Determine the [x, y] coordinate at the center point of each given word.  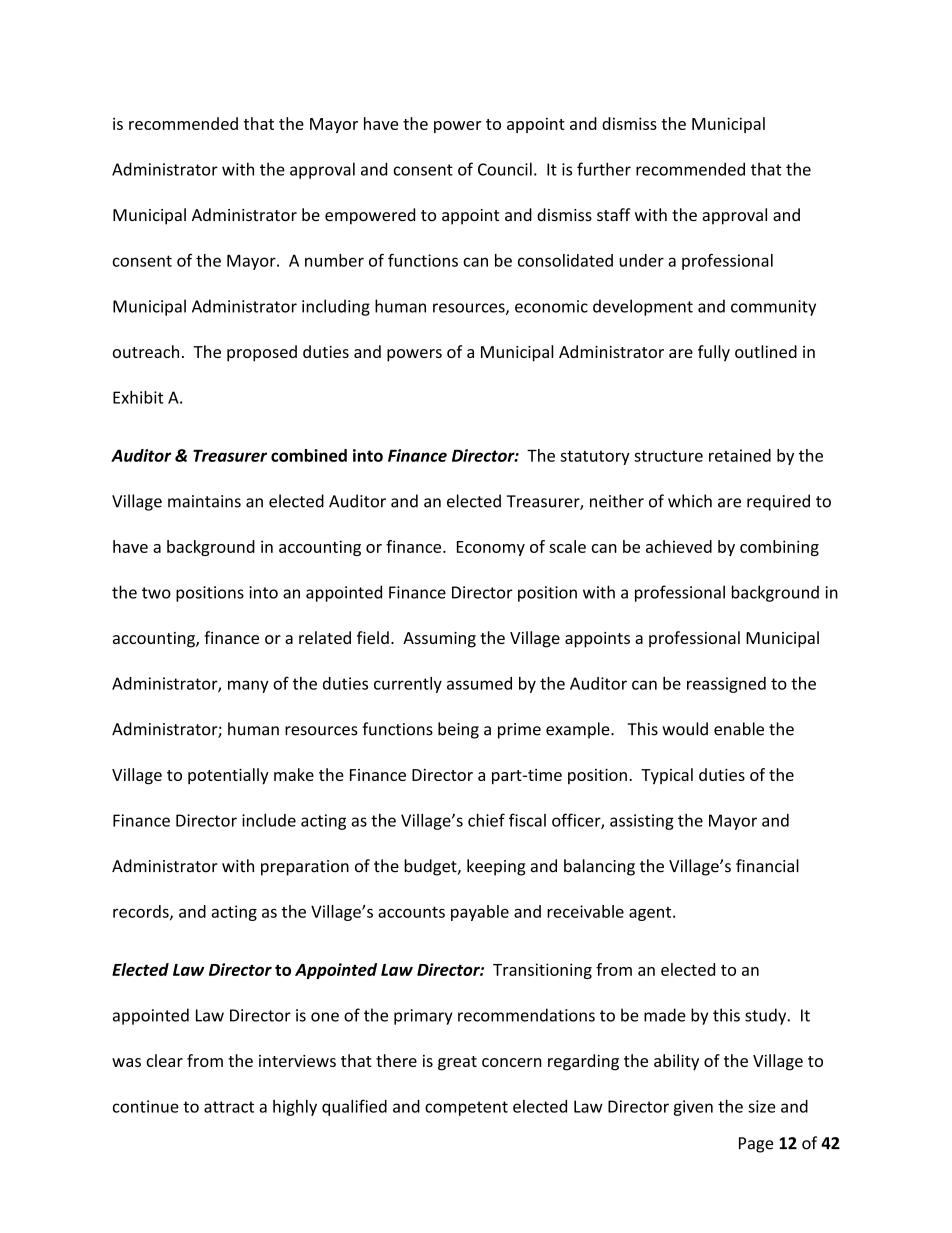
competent [466, 1108]
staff [614, 214]
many [248, 686]
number [334, 260]
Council [505, 169]
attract [229, 1107]
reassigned [726, 685]
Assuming [439, 640]
